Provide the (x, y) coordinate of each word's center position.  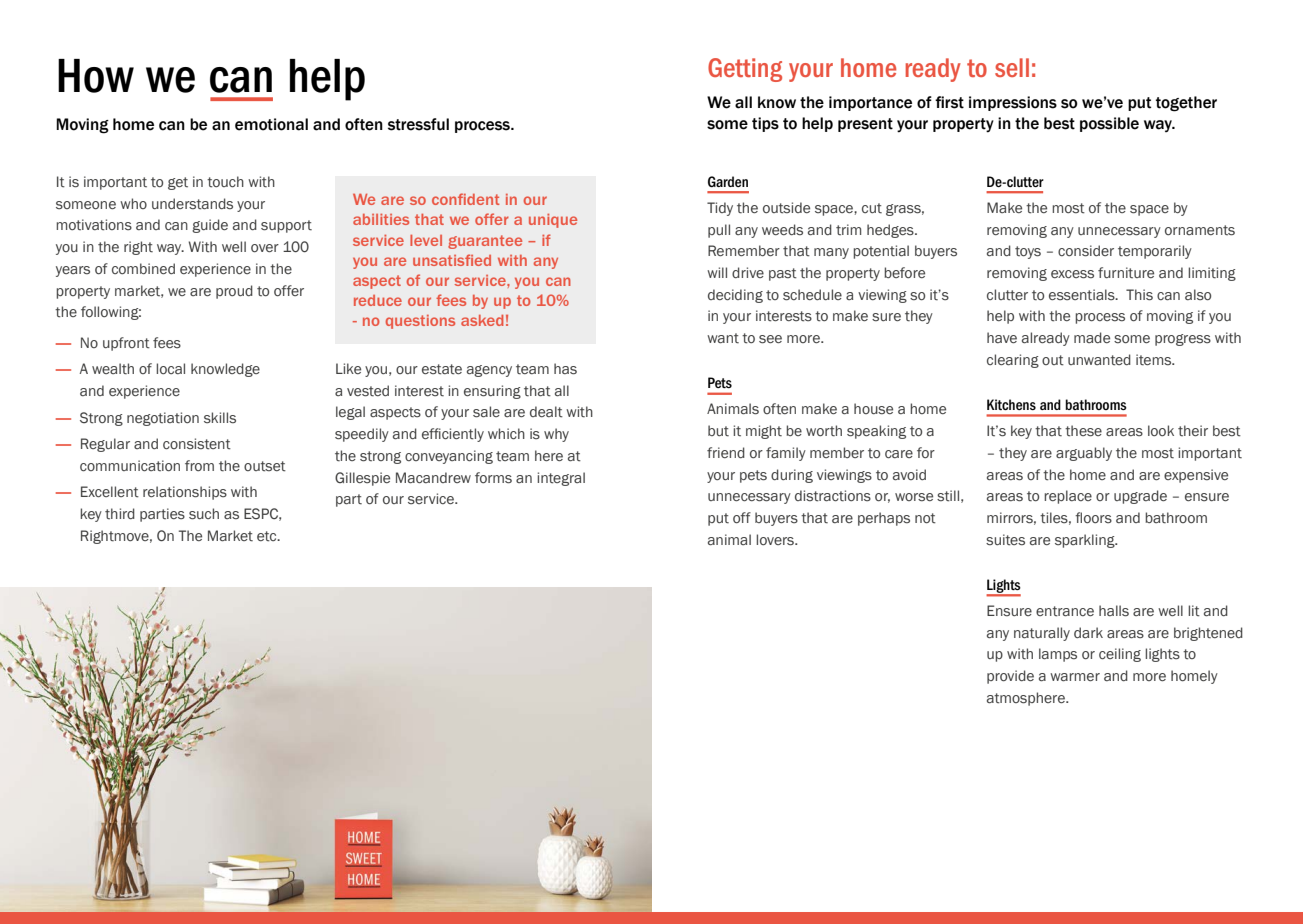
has (565, 369)
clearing (1013, 361)
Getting (745, 70)
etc (268, 536)
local (170, 368)
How (96, 76)
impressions (1013, 103)
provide (1010, 677)
